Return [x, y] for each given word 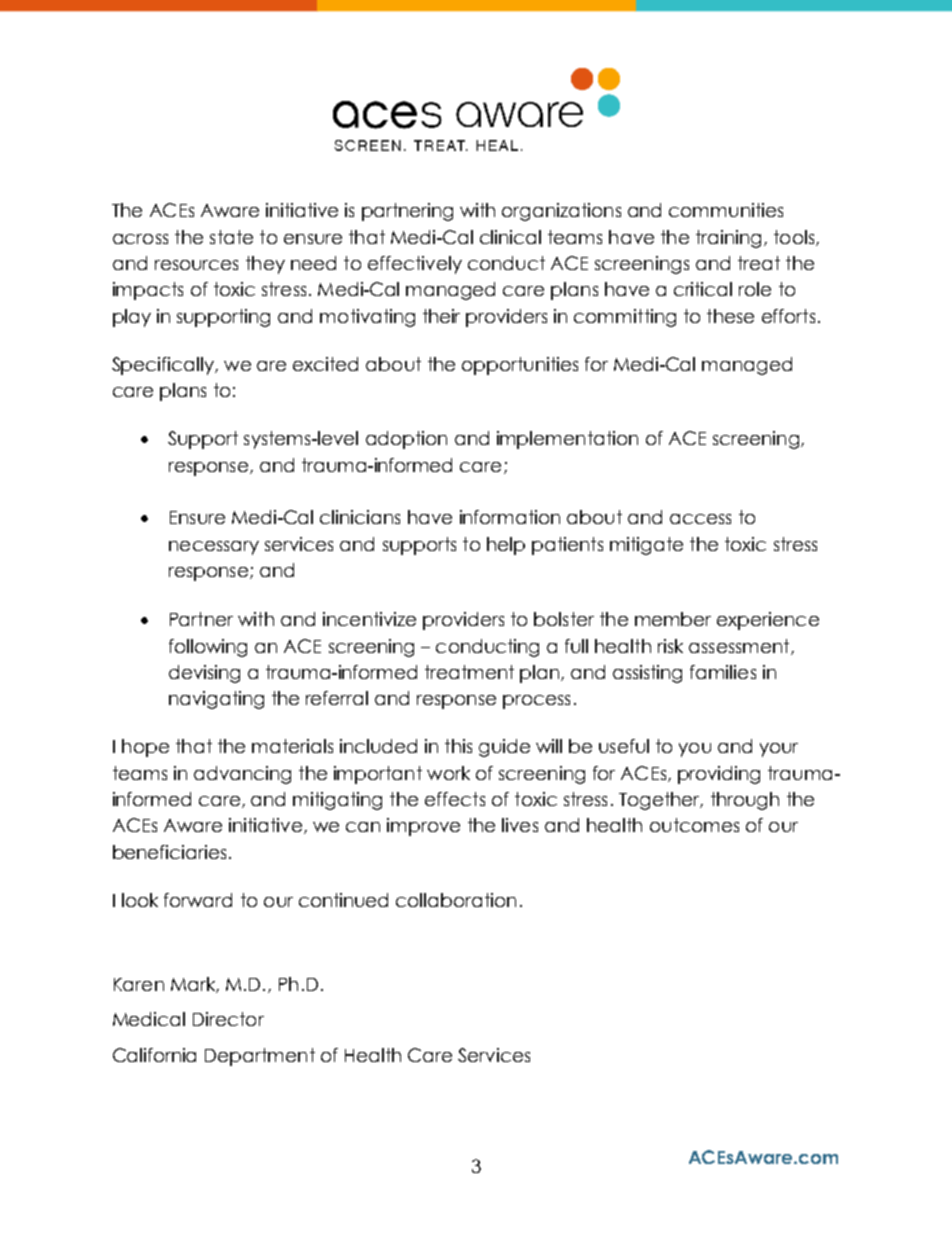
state [231, 237]
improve [423, 827]
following [208, 648]
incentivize [369, 619]
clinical [510, 237]
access [700, 519]
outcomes [694, 825]
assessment [740, 647]
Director [228, 1019]
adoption [406, 440]
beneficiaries [169, 852]
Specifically [164, 366]
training [728, 239]
